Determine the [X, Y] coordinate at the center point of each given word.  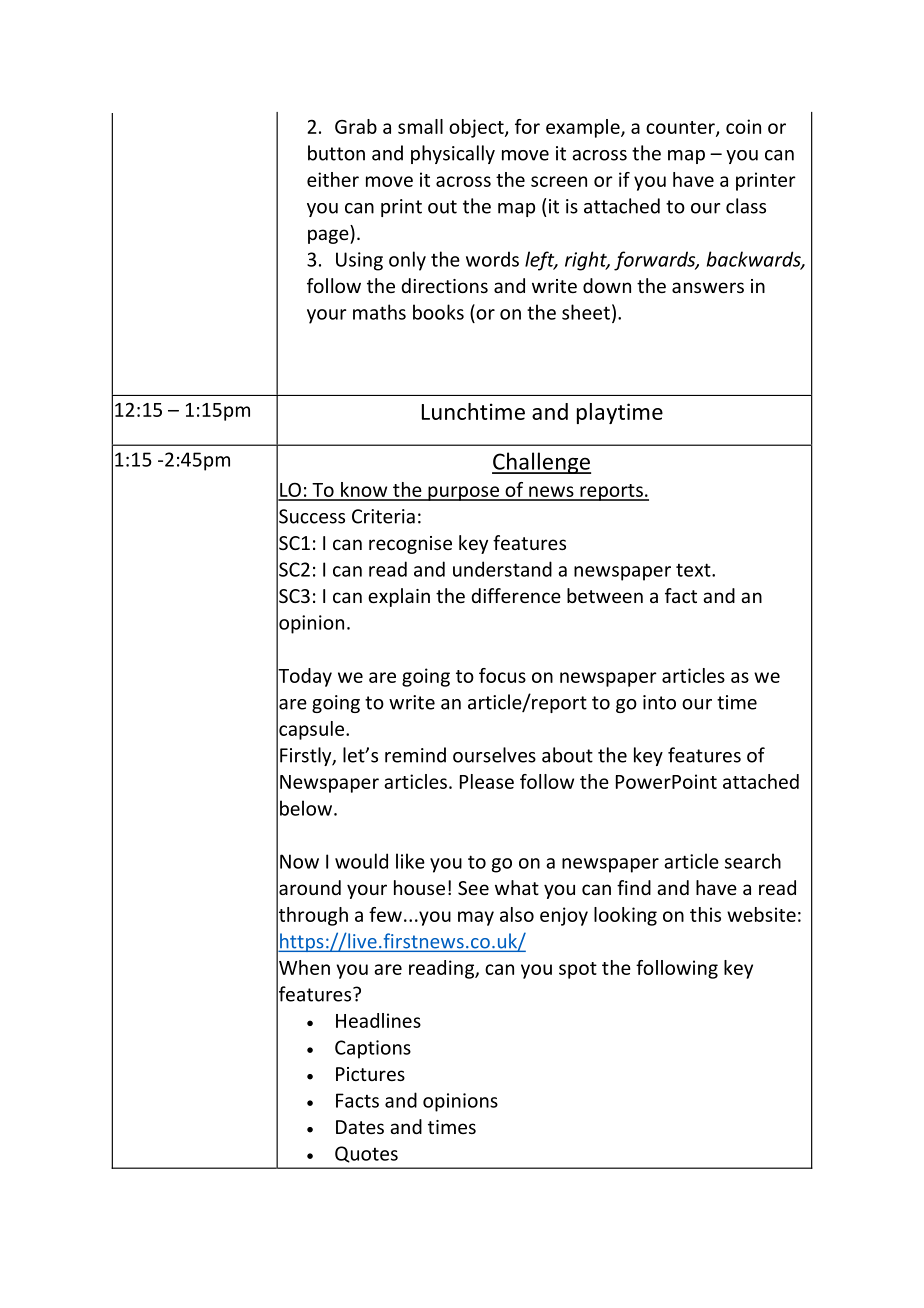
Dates [360, 1127]
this [705, 914]
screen [559, 181]
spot [578, 970]
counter [681, 128]
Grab [356, 126]
